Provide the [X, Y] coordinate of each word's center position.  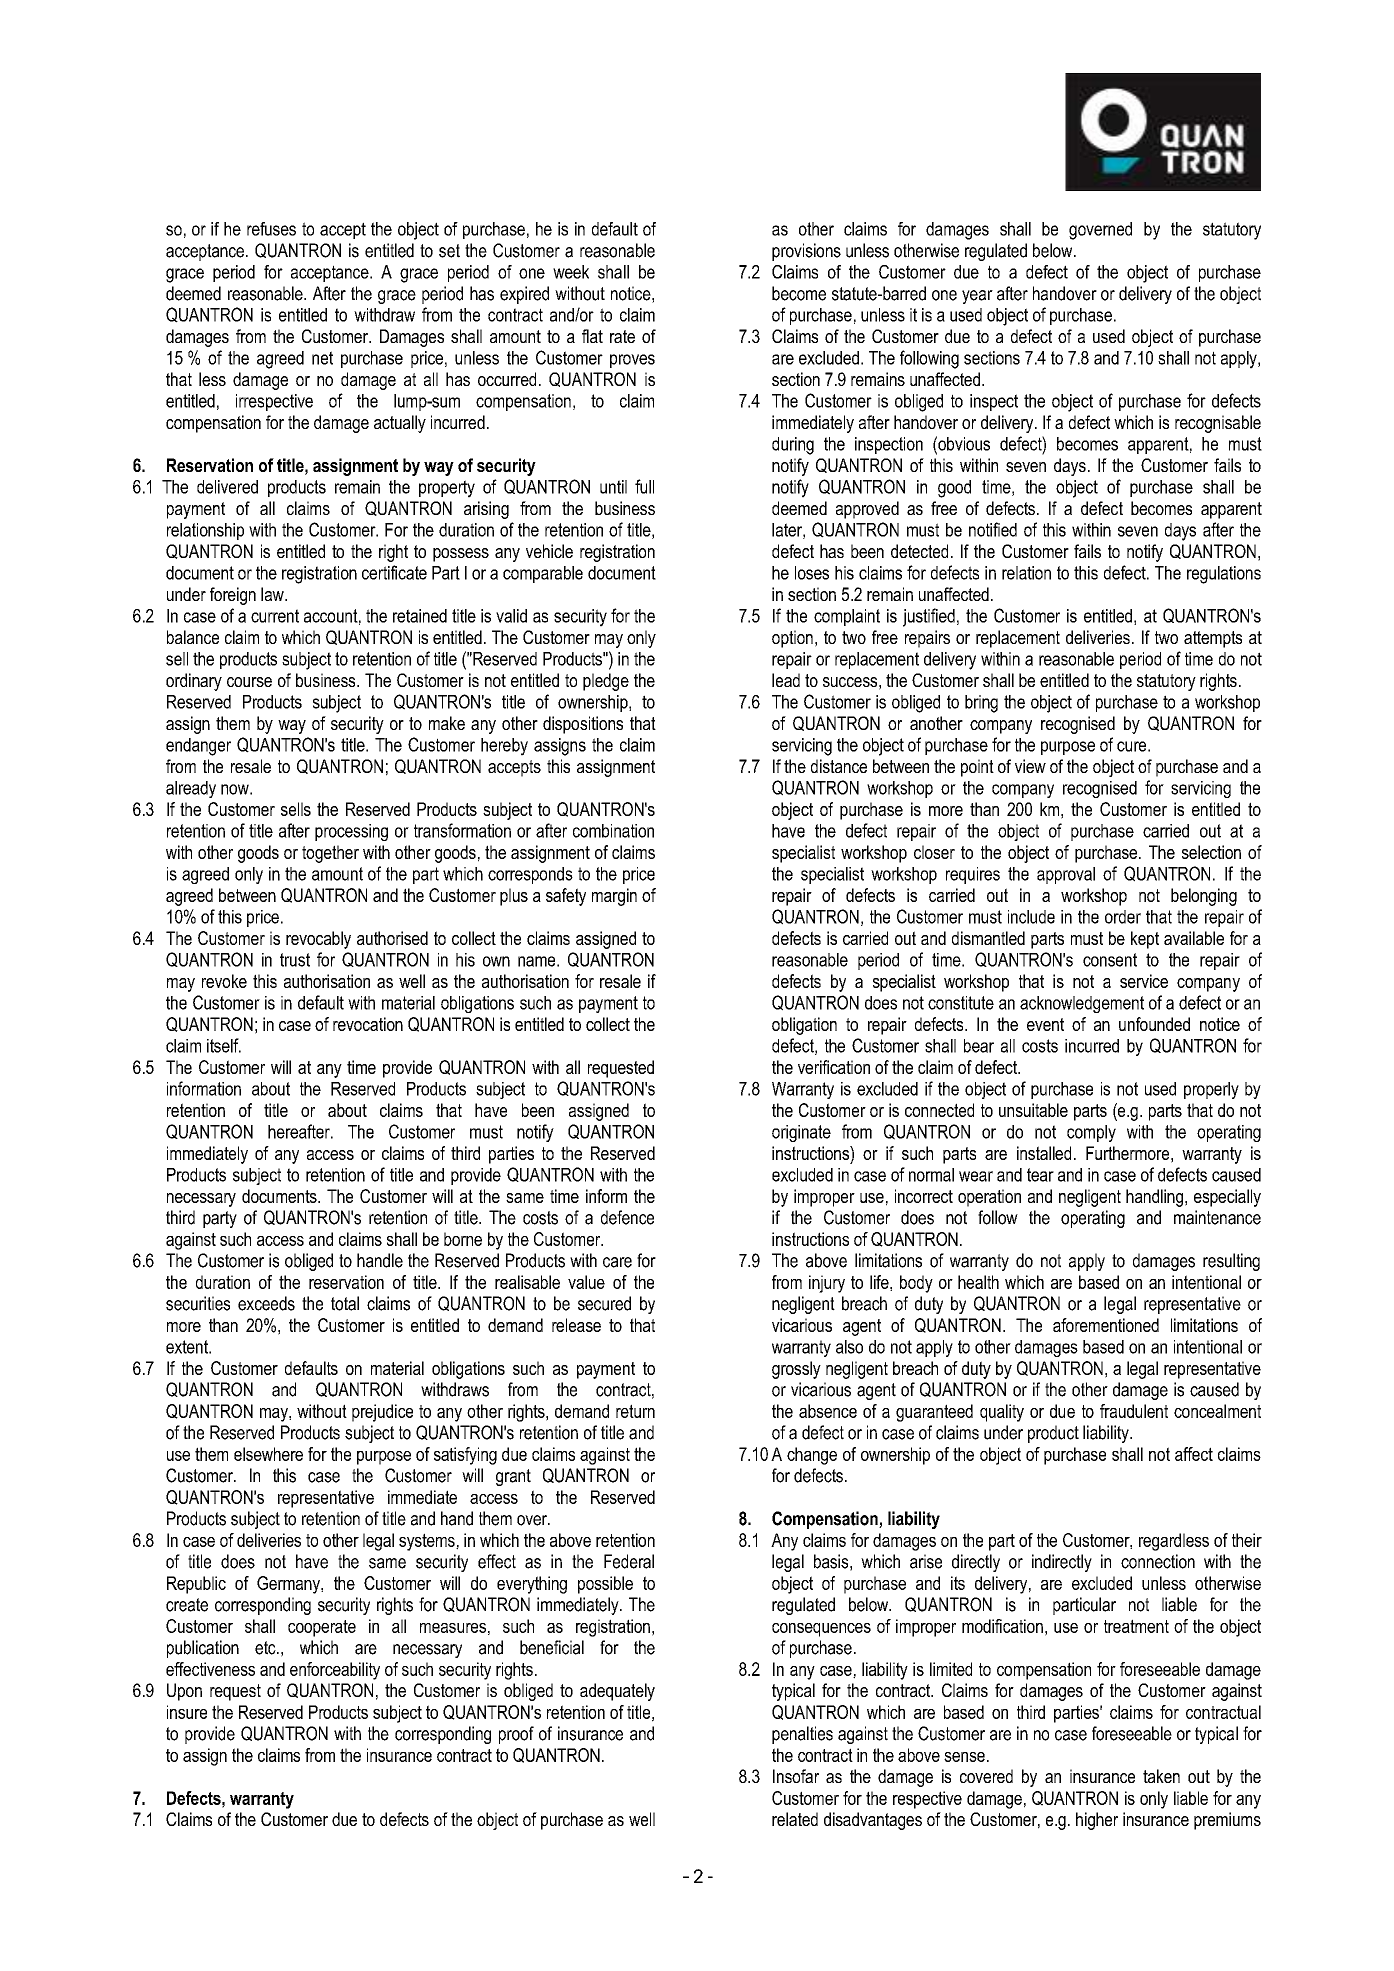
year [977, 297]
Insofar [796, 1776]
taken [1161, 1776]
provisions [806, 252]
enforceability [335, 1671]
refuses [271, 229]
